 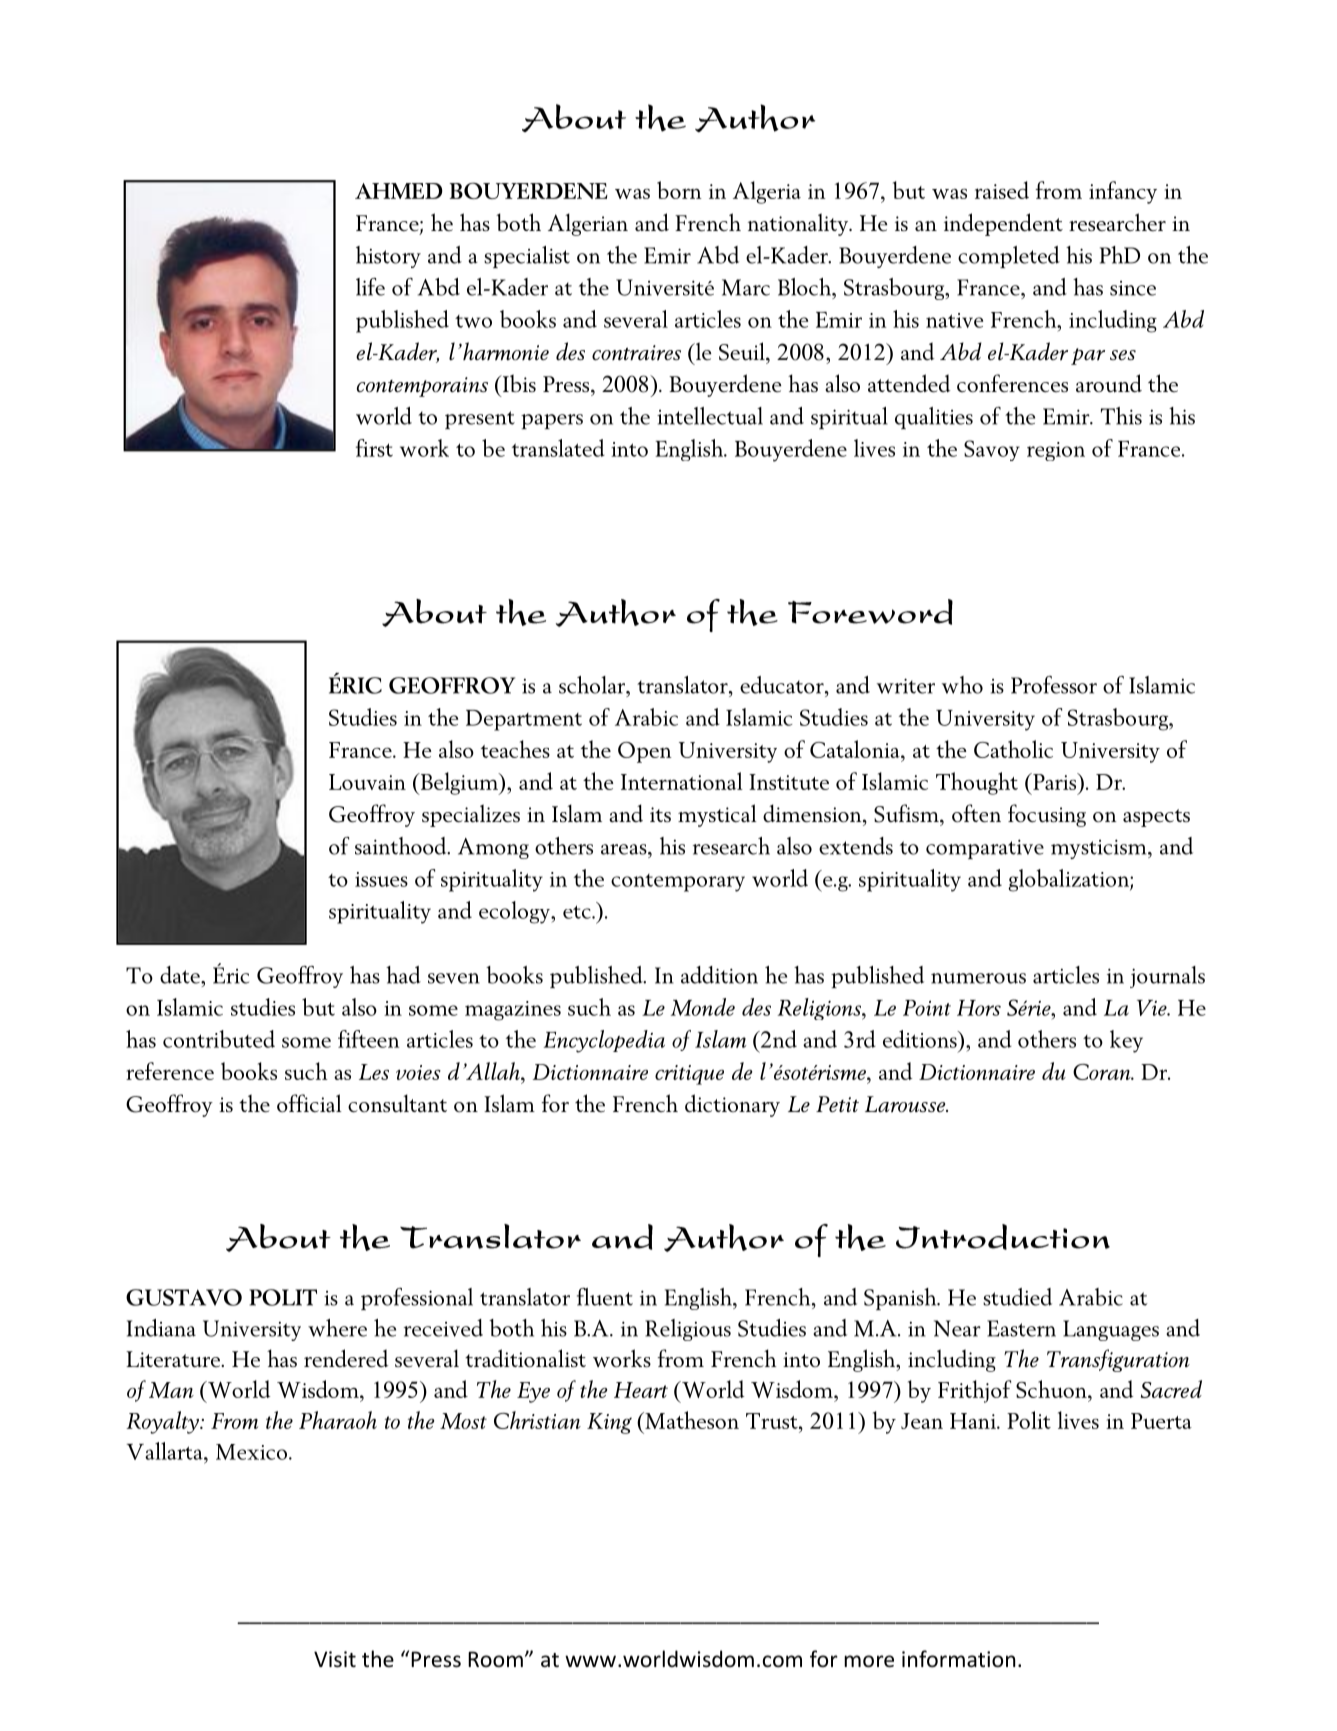 What do you see at coordinates (495, 1659) in the image?
I see `Room` at bounding box center [495, 1659].
